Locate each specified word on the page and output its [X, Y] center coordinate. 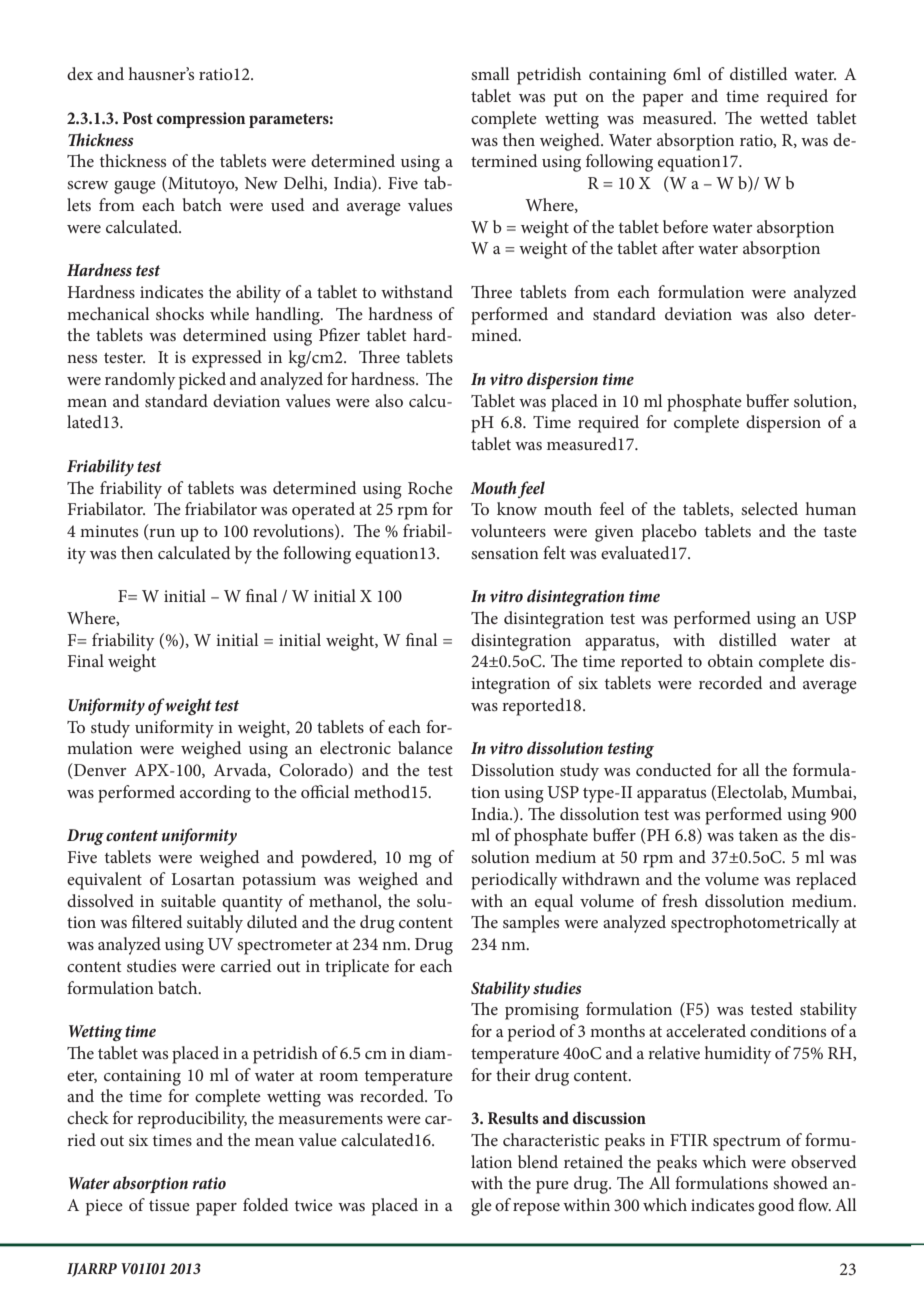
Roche [430, 487]
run [161, 534]
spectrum [747, 1143]
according [215, 794]
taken [758, 834]
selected [769, 508]
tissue [169, 1205]
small [490, 73]
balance [425, 747]
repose [536, 1209]
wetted [784, 117]
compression [200, 120]
